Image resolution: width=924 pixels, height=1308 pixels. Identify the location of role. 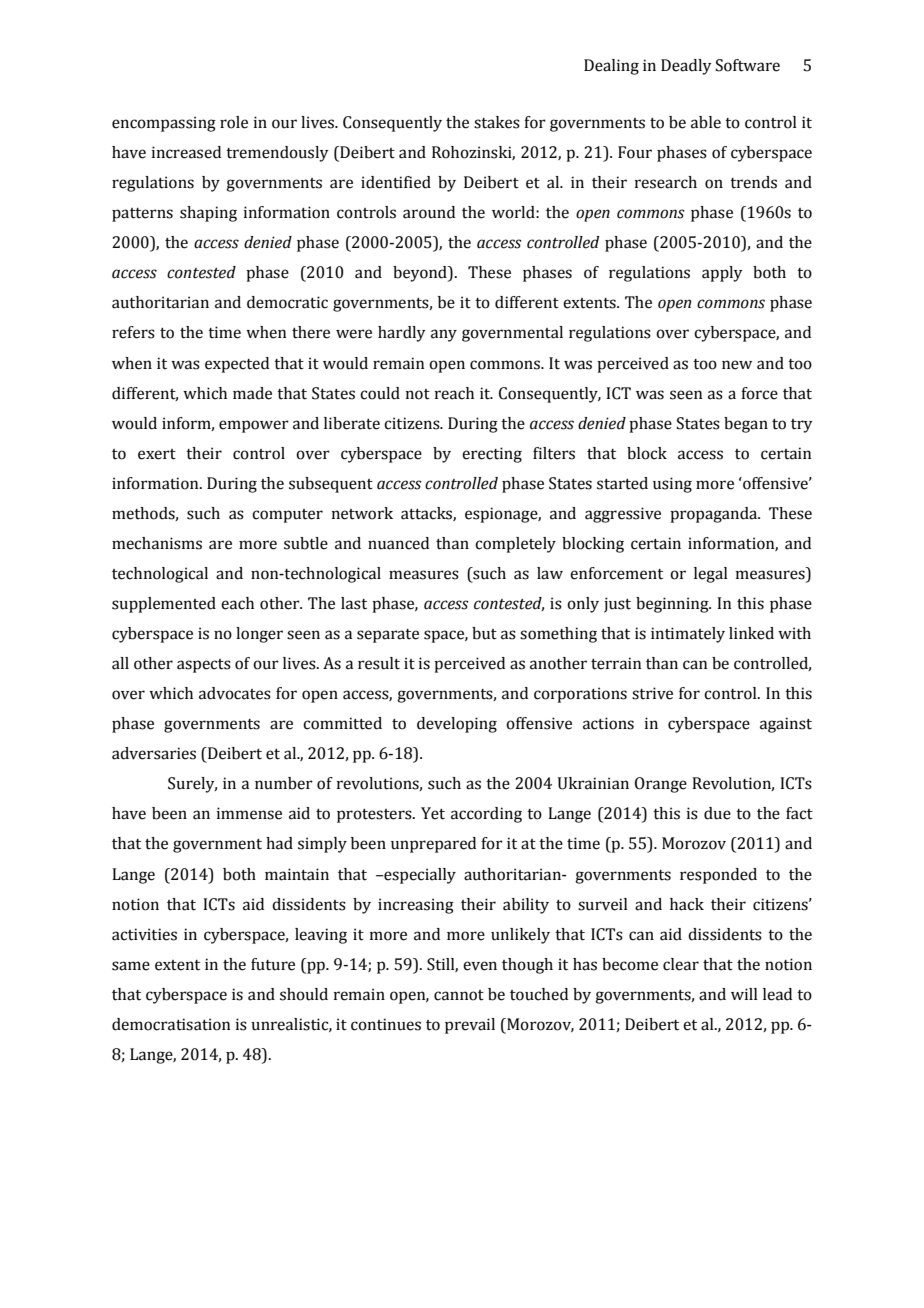
(234, 122).
